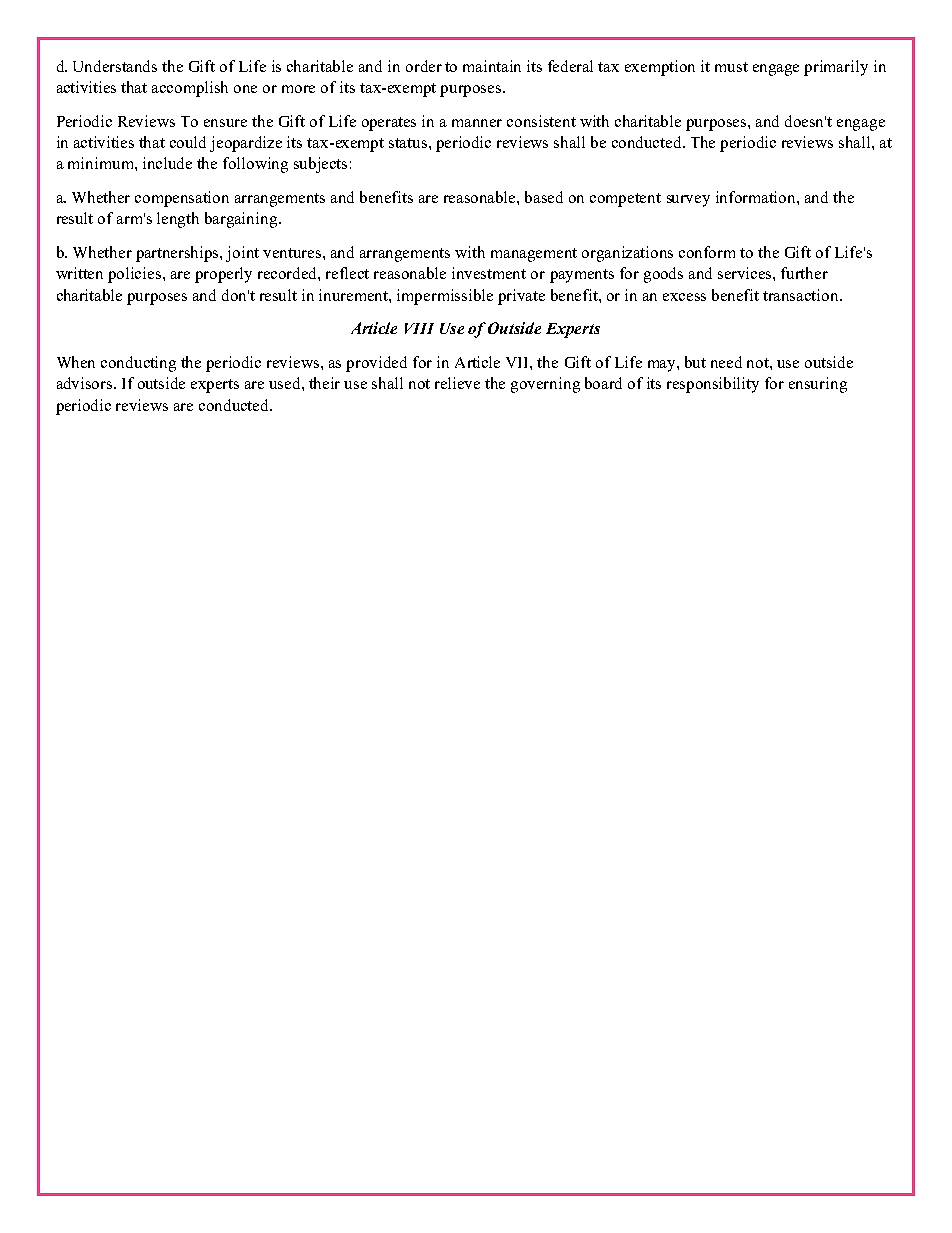 The image size is (952, 1233). What do you see at coordinates (190, 89) in the page?
I see `accomplish` at bounding box center [190, 89].
